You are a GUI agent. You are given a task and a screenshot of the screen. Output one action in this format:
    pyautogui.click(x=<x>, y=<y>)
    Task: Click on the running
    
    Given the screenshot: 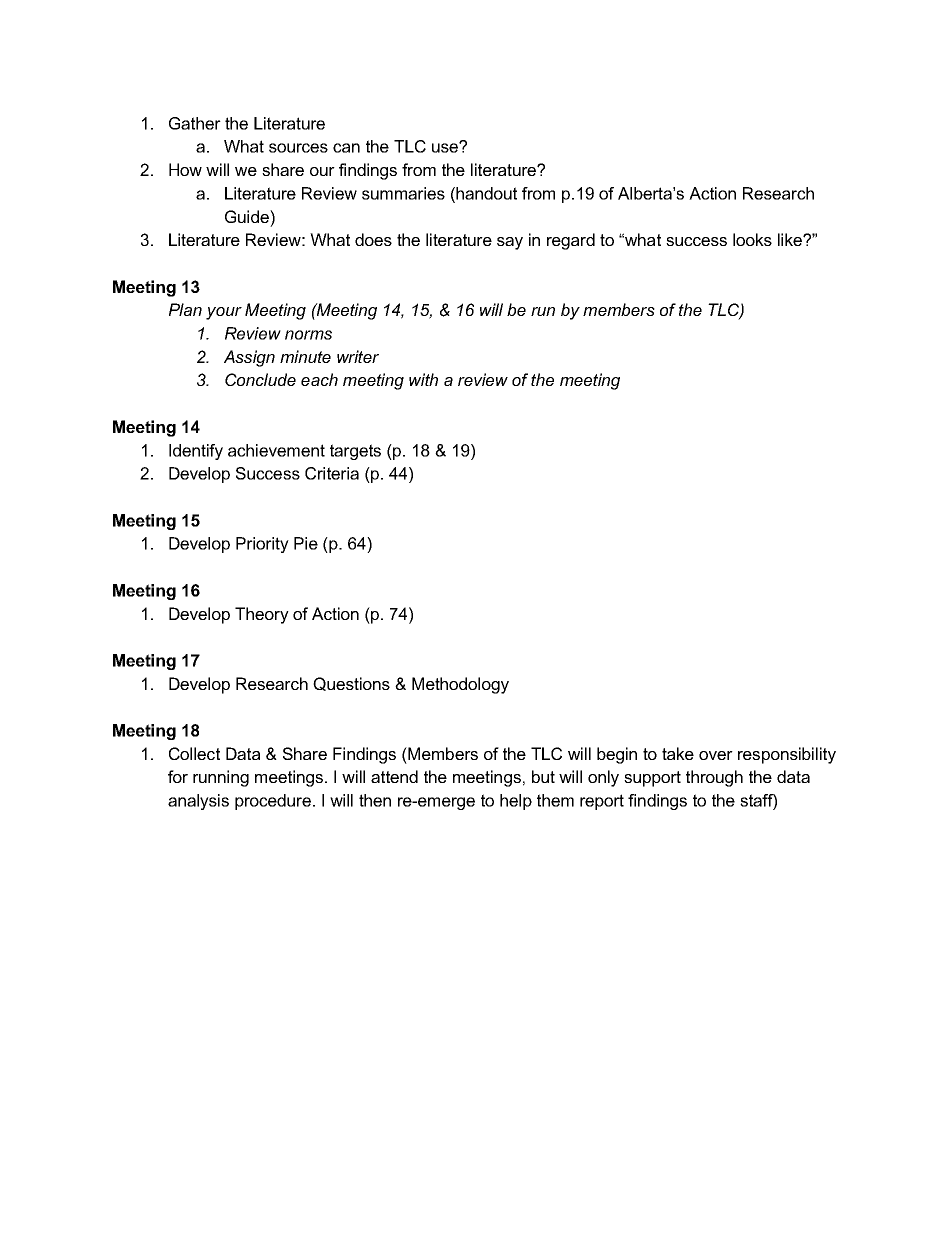 What is the action you would take?
    pyautogui.click(x=221, y=778)
